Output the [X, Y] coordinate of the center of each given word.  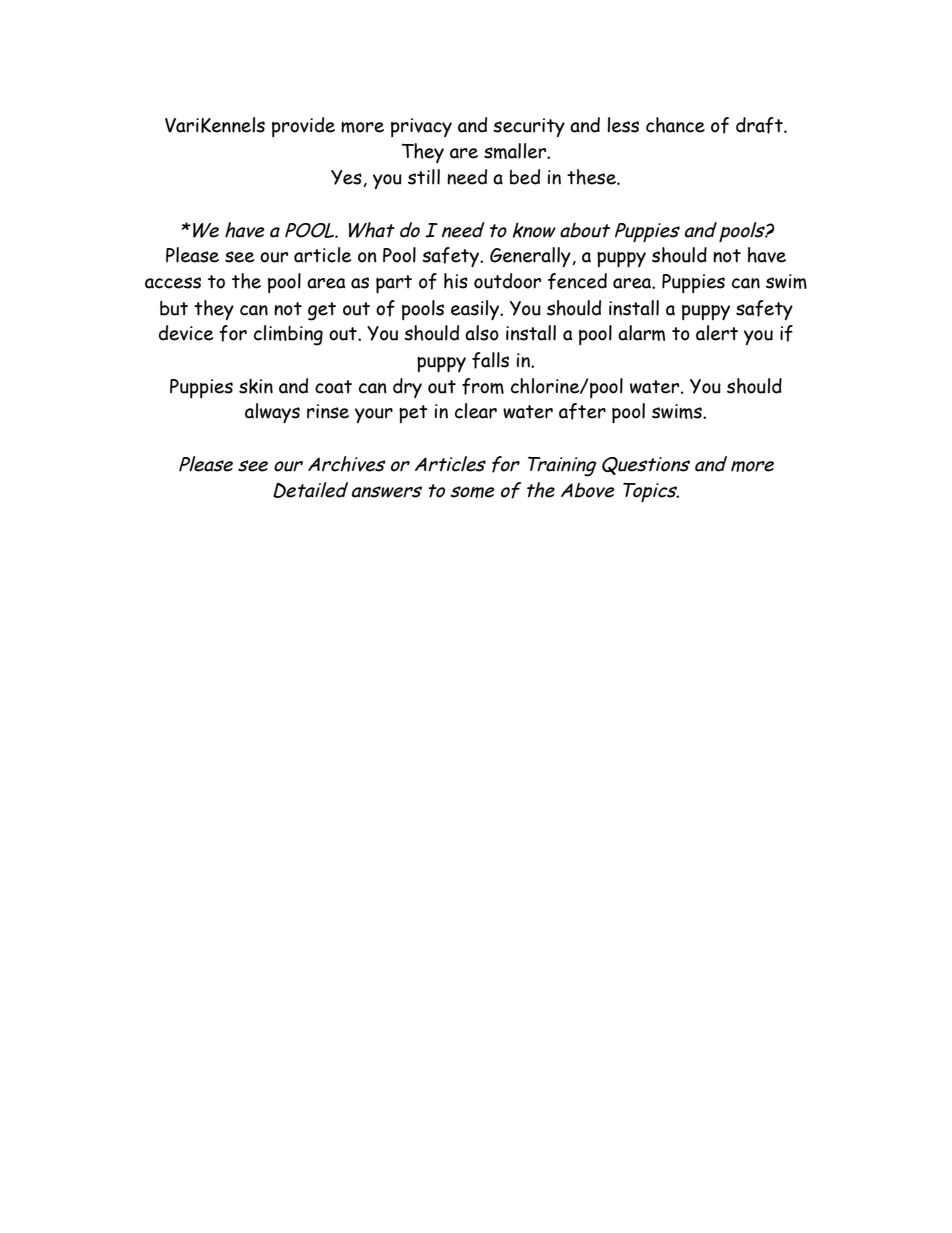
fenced [577, 281]
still [424, 177]
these [592, 177]
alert [717, 333]
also [482, 333]
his [456, 281]
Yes [347, 178]
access [173, 283]
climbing [288, 335]
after [582, 411]
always [272, 413]
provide [303, 127]
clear [476, 411]
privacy [421, 127]
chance [675, 125]
